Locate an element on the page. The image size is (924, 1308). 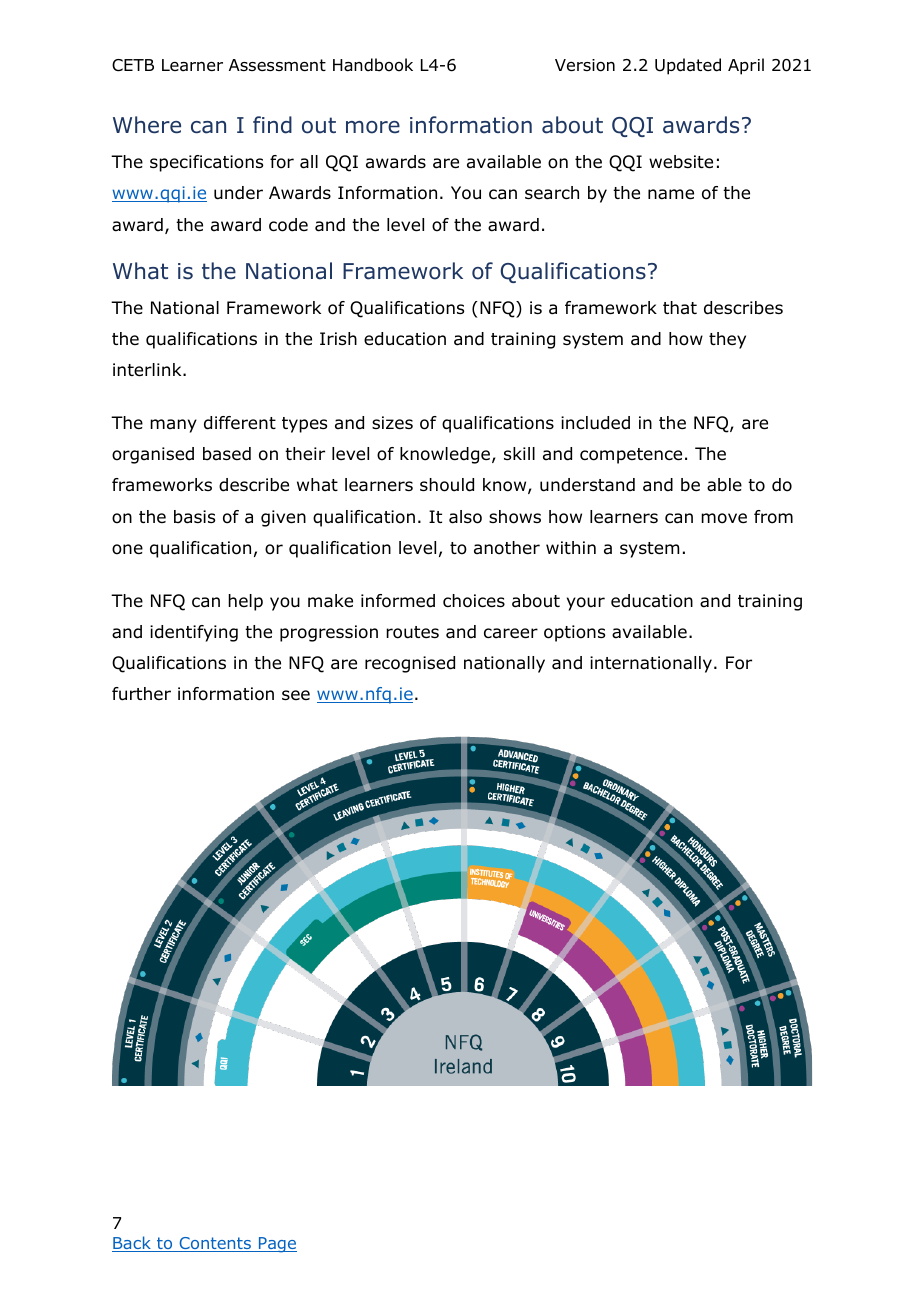
Page is located at coordinates (277, 1245).
